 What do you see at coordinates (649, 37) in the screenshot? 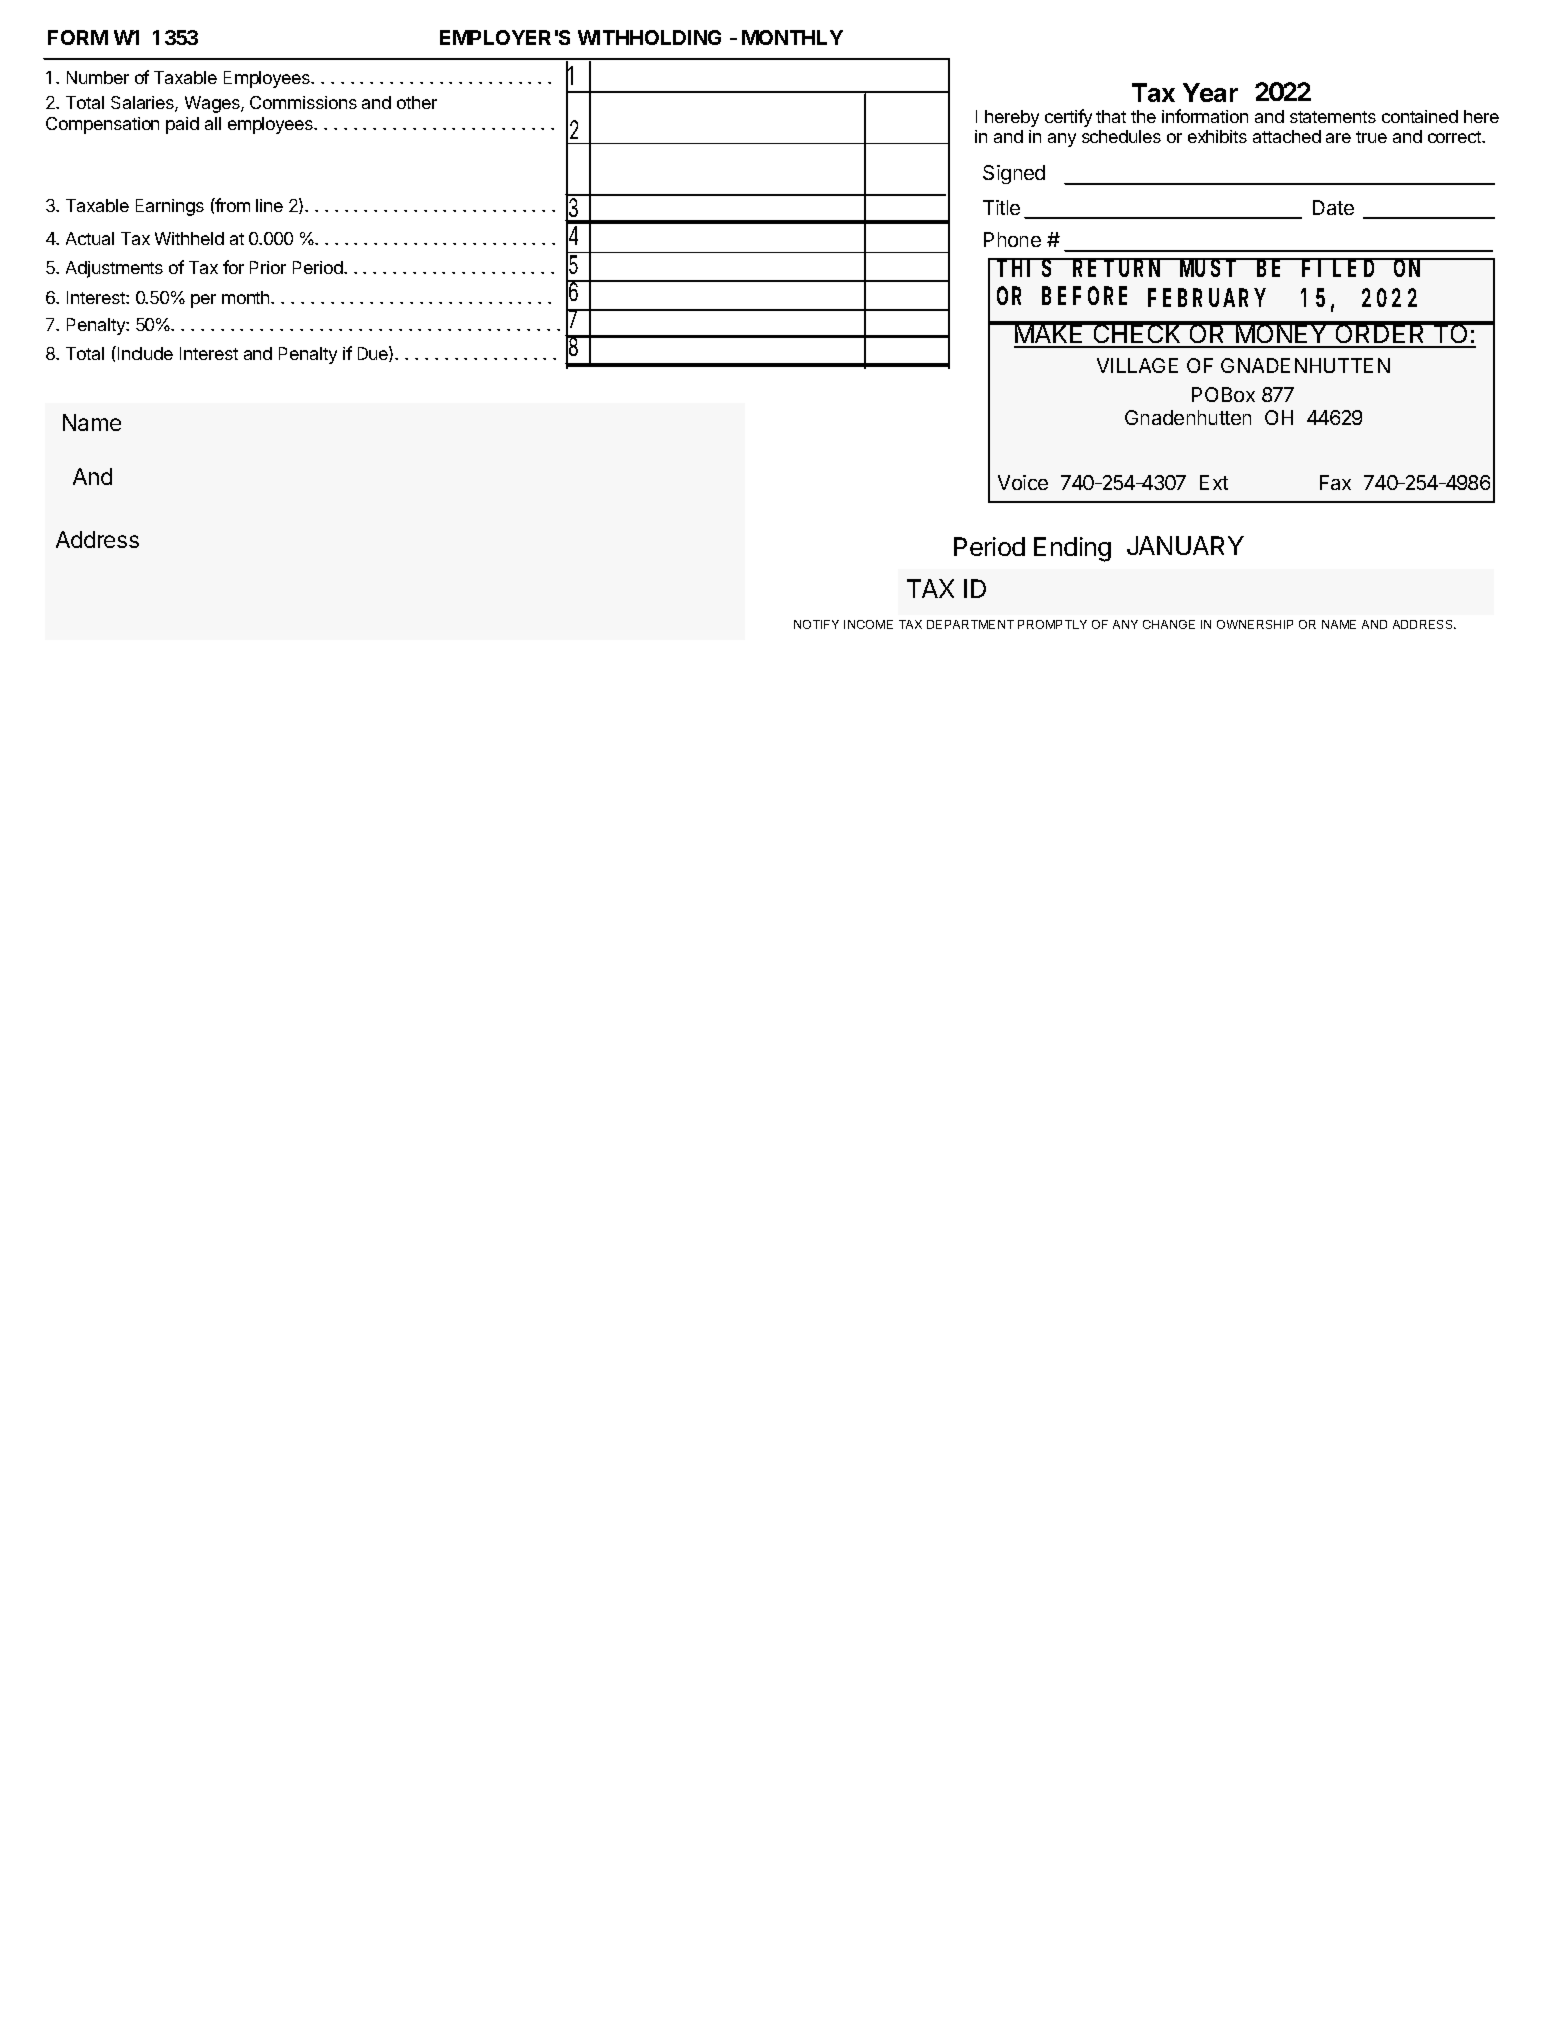
I see `WITHHOLDING` at bounding box center [649, 37].
